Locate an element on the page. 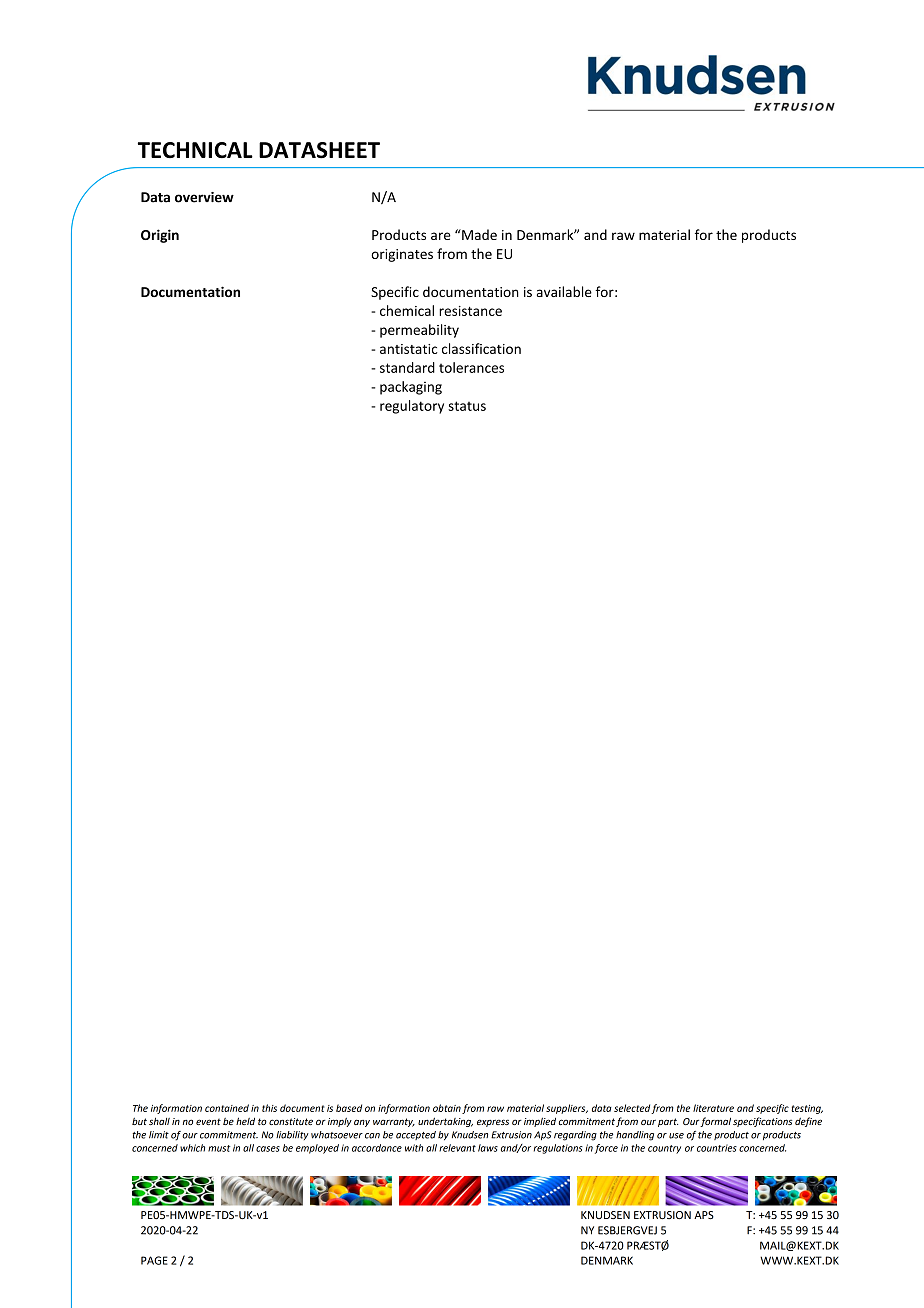 This document has width=924, height=1308. status is located at coordinates (467, 406).
